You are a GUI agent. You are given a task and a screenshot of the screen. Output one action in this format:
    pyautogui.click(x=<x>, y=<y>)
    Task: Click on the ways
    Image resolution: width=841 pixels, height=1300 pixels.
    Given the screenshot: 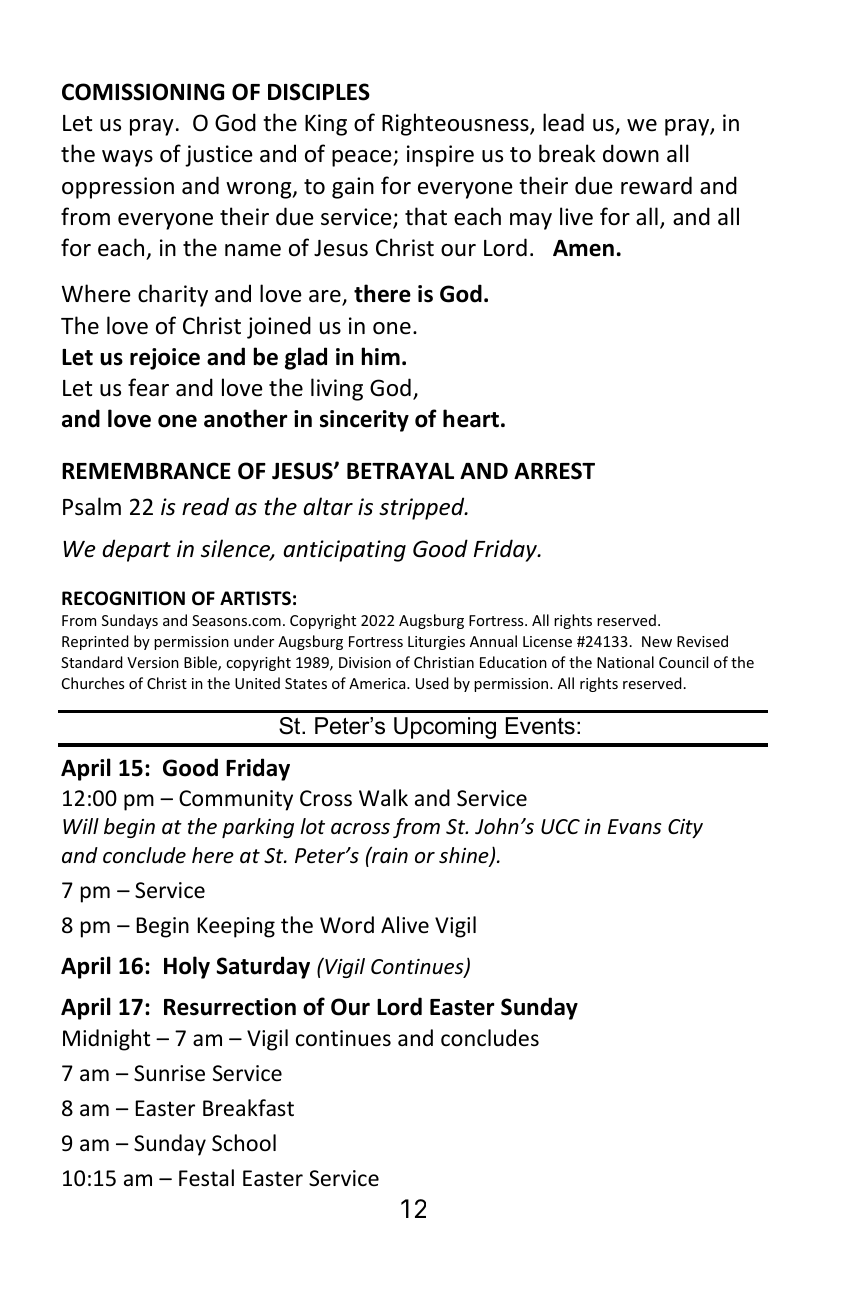 What is the action you would take?
    pyautogui.click(x=127, y=158)
